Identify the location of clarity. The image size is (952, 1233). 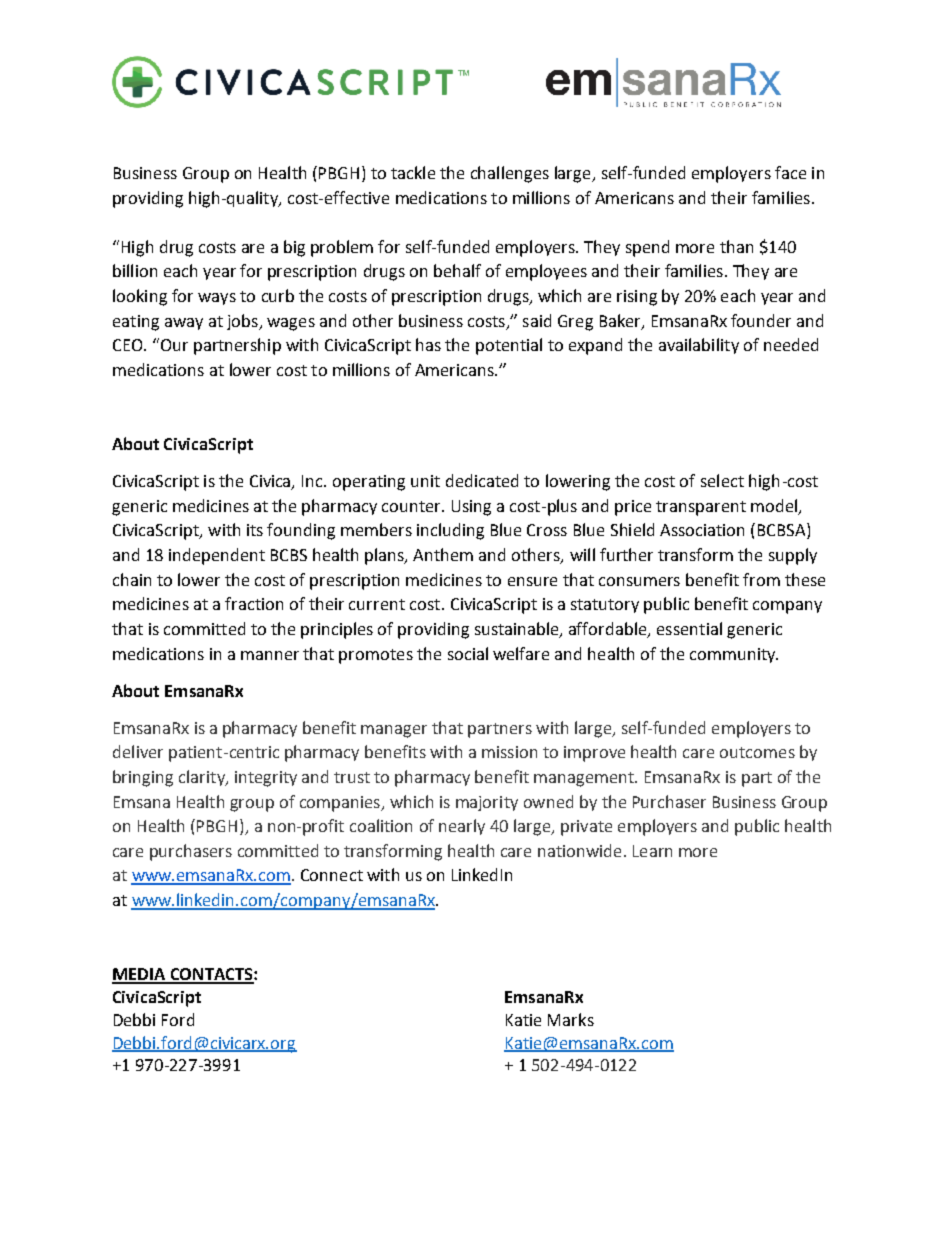
(203, 778).
